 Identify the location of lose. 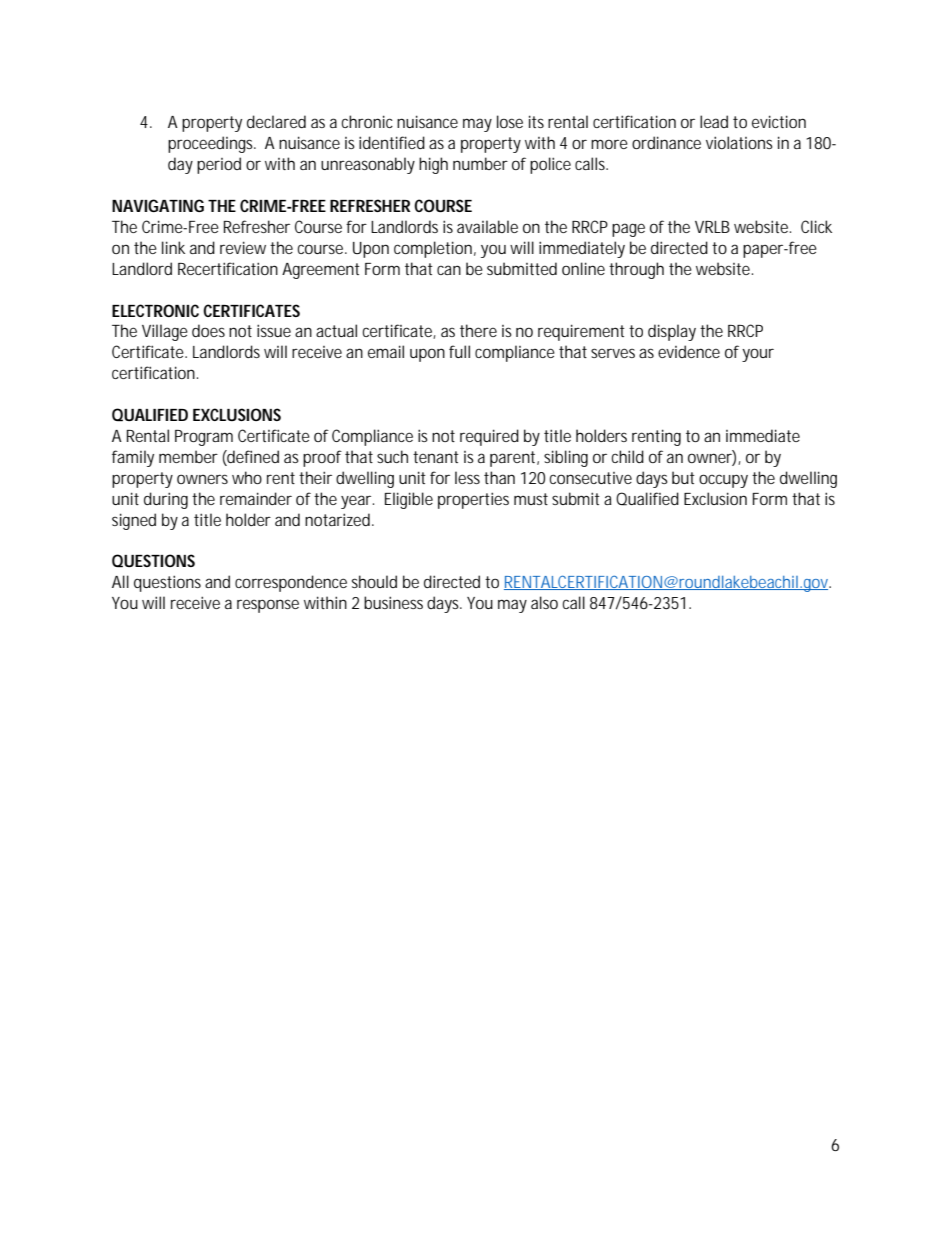
(510, 121).
